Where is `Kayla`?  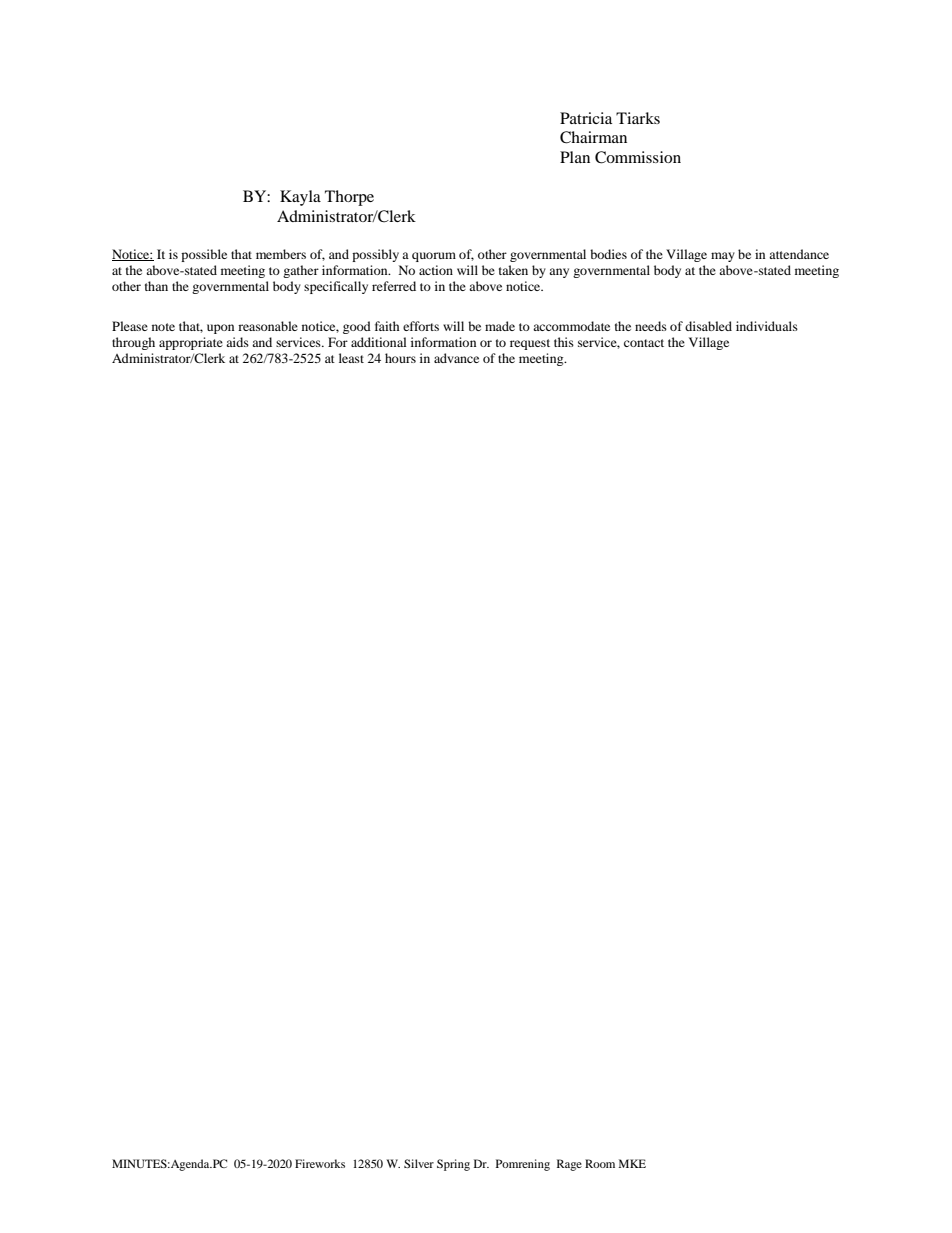 Kayla is located at coordinates (300, 198).
